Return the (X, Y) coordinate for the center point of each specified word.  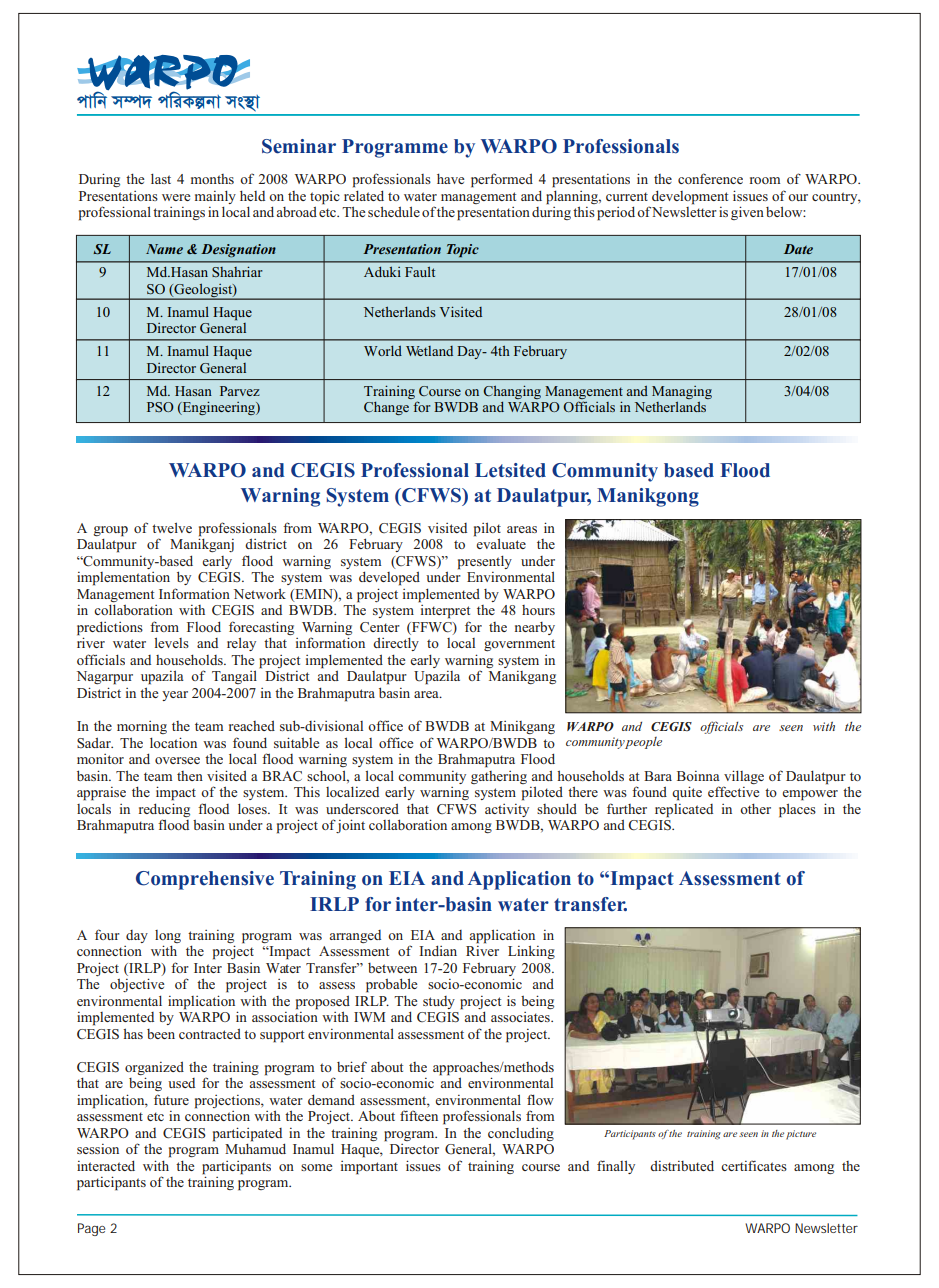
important (369, 1168)
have (451, 178)
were (176, 197)
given (747, 213)
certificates (754, 1165)
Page (91, 1229)
